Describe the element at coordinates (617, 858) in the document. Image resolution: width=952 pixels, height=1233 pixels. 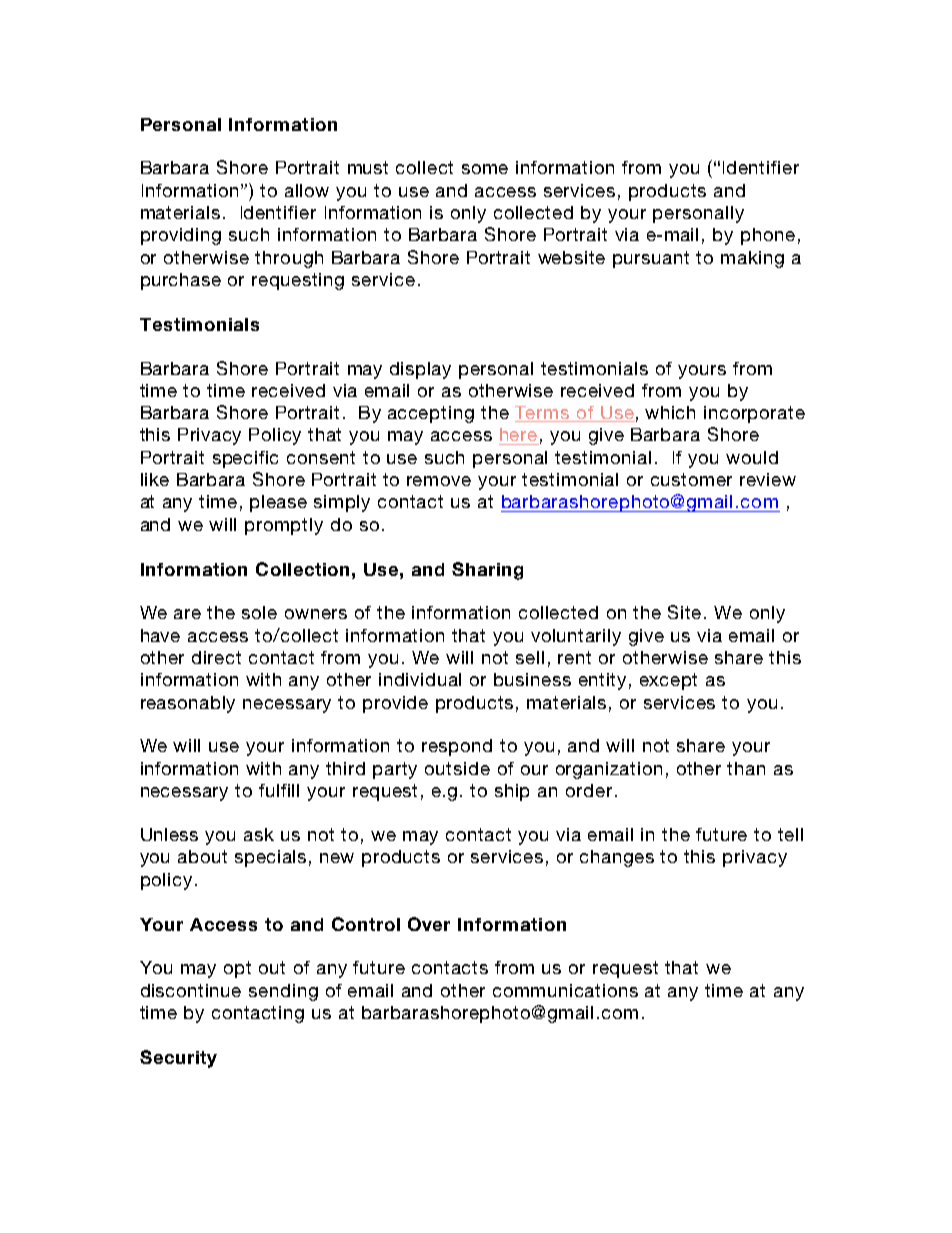
I see `changes` at that location.
